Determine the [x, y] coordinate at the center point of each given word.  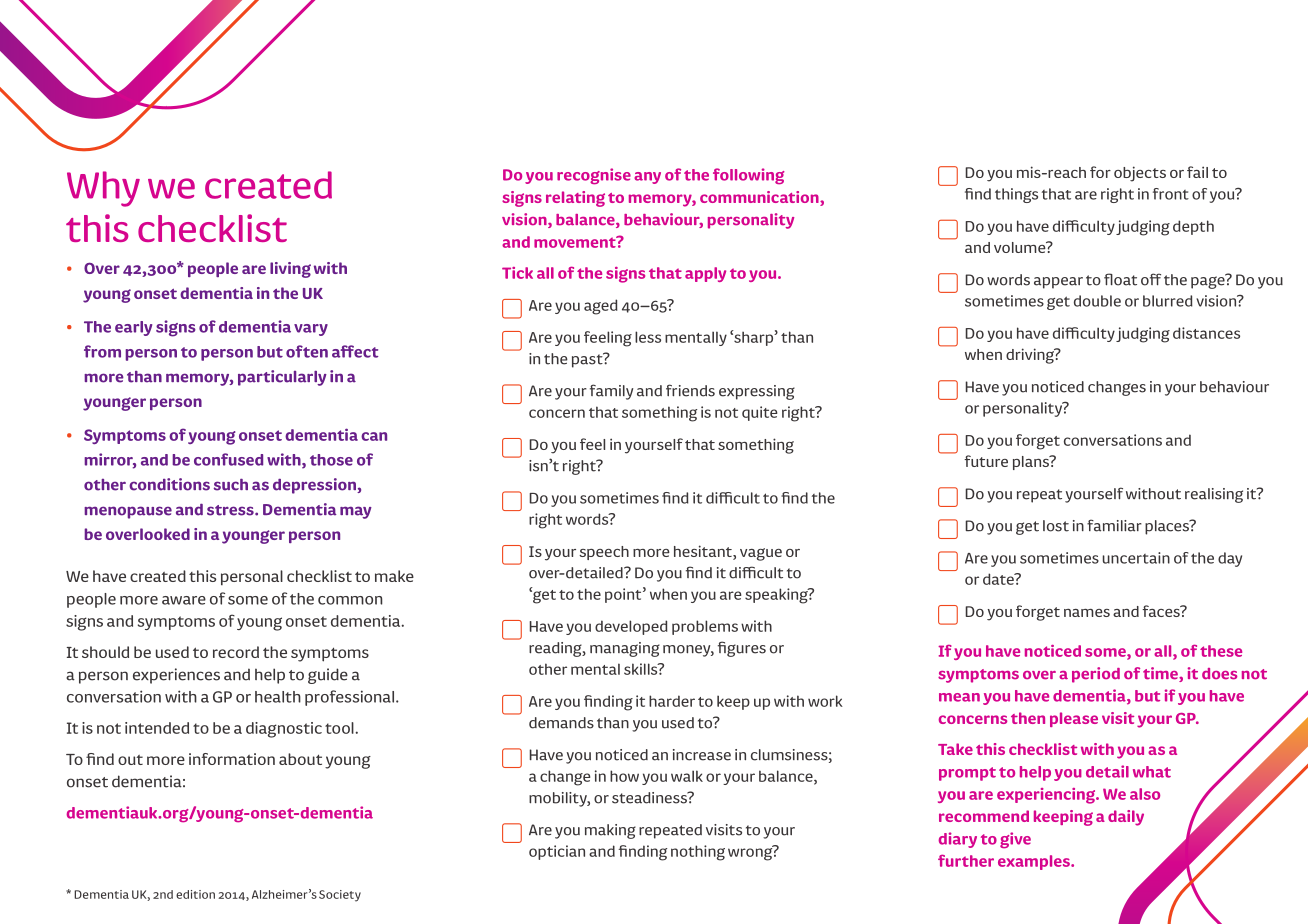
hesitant [704, 551]
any [647, 178]
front [1171, 194]
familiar [1114, 525]
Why [103, 189]
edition [195, 894]
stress [231, 510]
